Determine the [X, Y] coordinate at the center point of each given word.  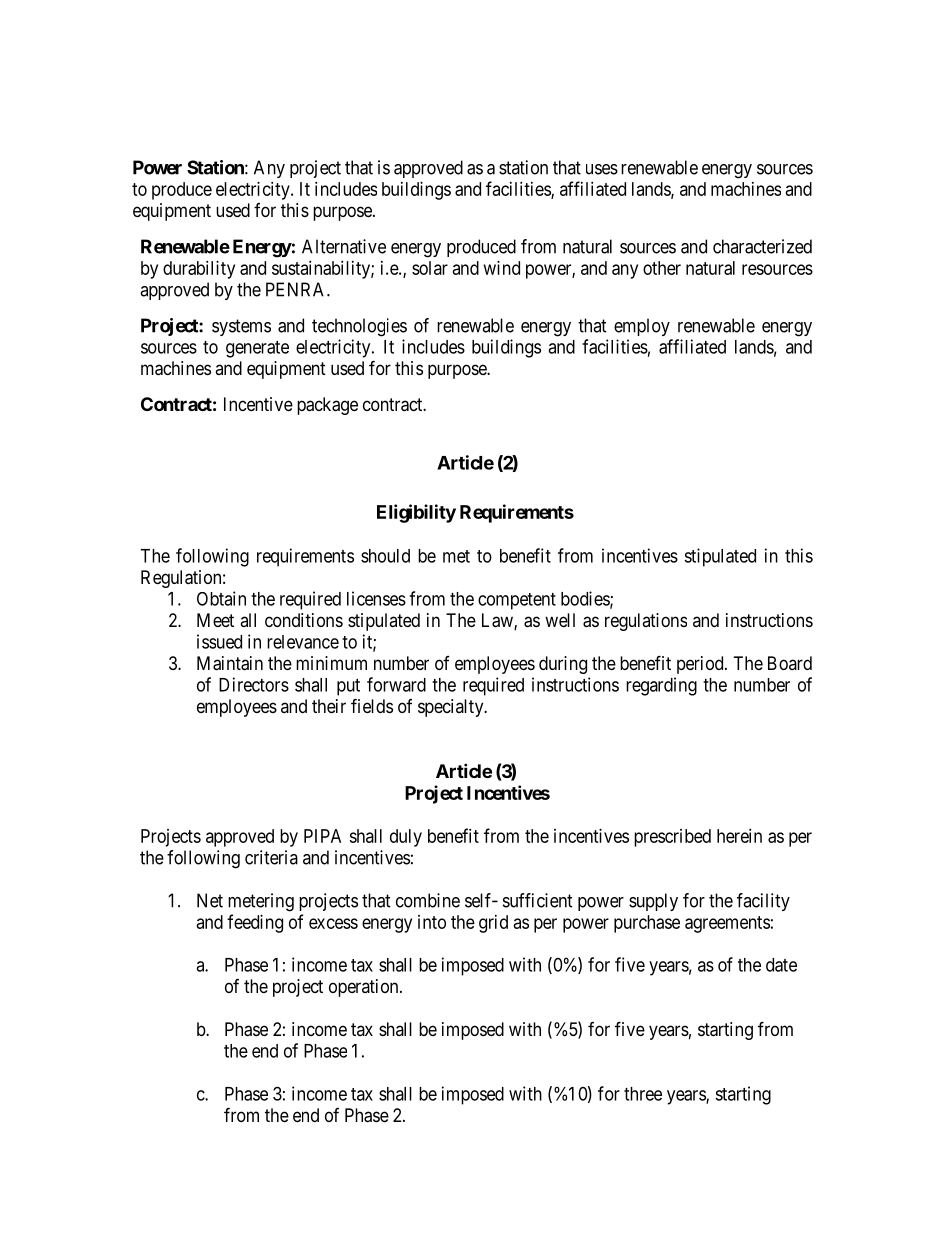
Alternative [344, 246]
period [701, 665]
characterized [762, 246]
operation [365, 988]
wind [502, 268]
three [643, 1094]
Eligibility [416, 513]
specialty [452, 708]
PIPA [322, 836]
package [327, 406]
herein [739, 836]
